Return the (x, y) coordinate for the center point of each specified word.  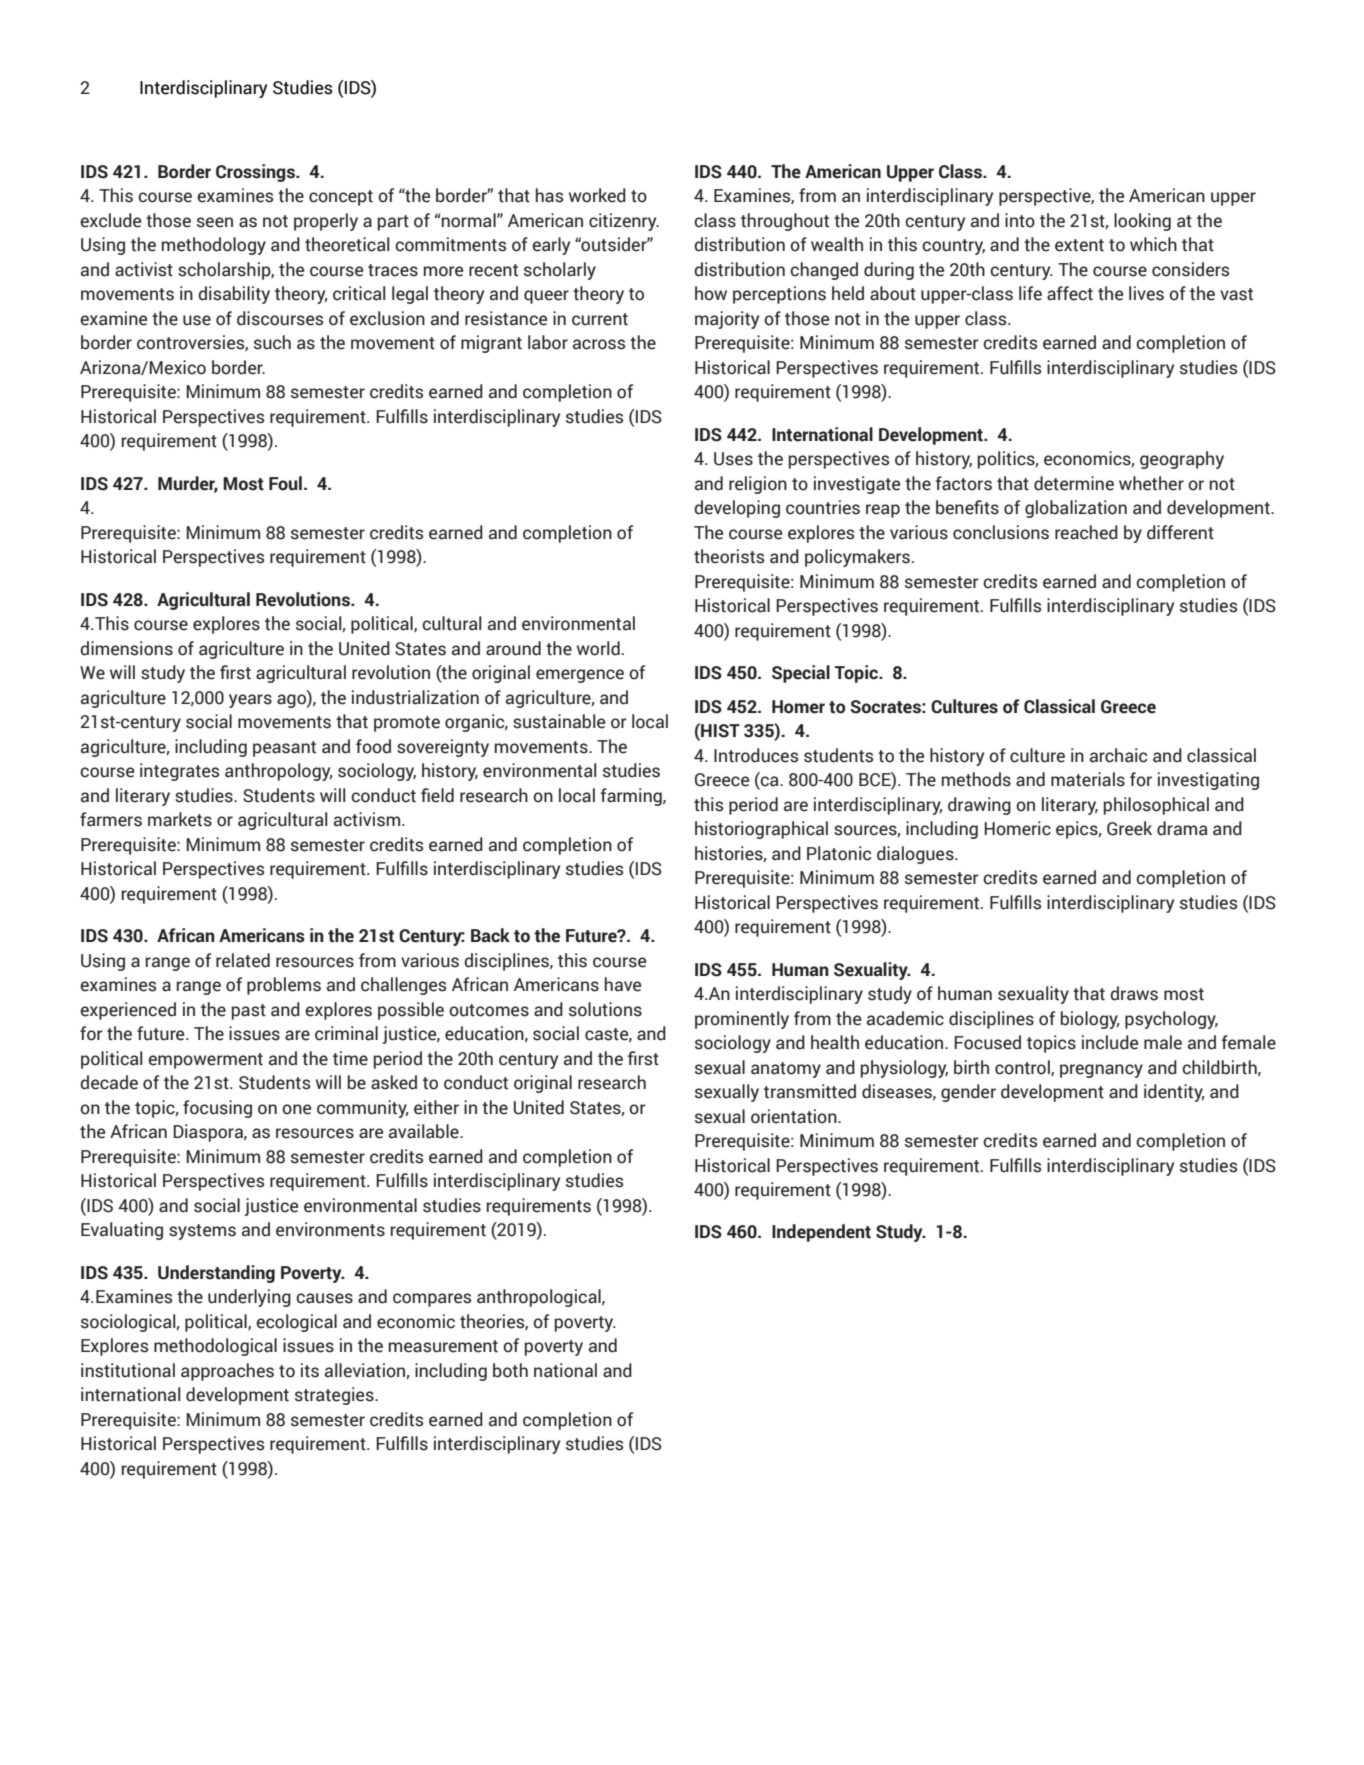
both (510, 1370)
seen (215, 222)
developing (737, 509)
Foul (285, 483)
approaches (227, 1372)
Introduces (756, 755)
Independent (821, 1233)
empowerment (205, 1061)
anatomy (786, 1070)
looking (1142, 222)
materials (1088, 779)
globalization (1076, 509)
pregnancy (1101, 1071)
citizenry (624, 222)
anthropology (278, 772)
